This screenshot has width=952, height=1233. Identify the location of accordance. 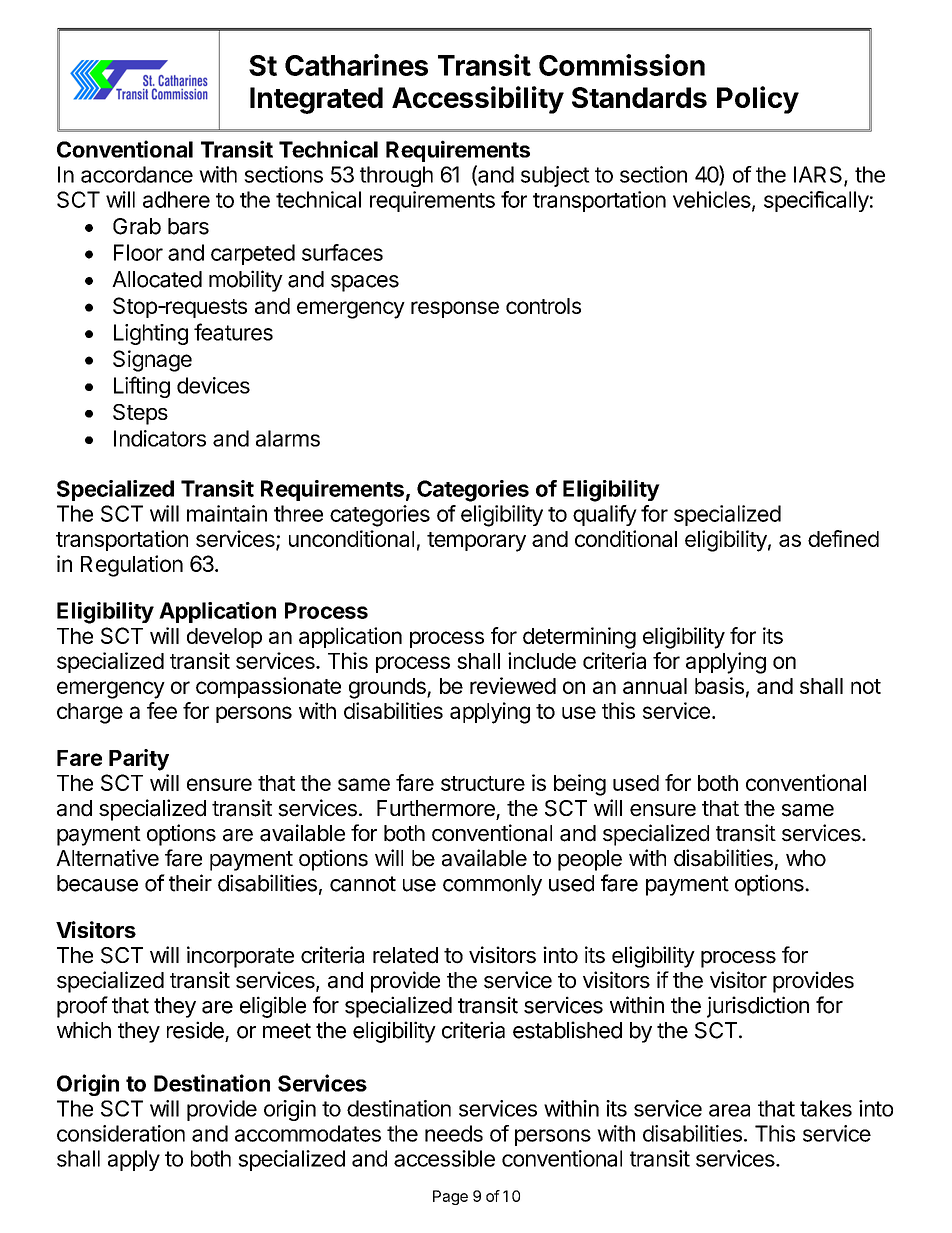
(137, 174).
